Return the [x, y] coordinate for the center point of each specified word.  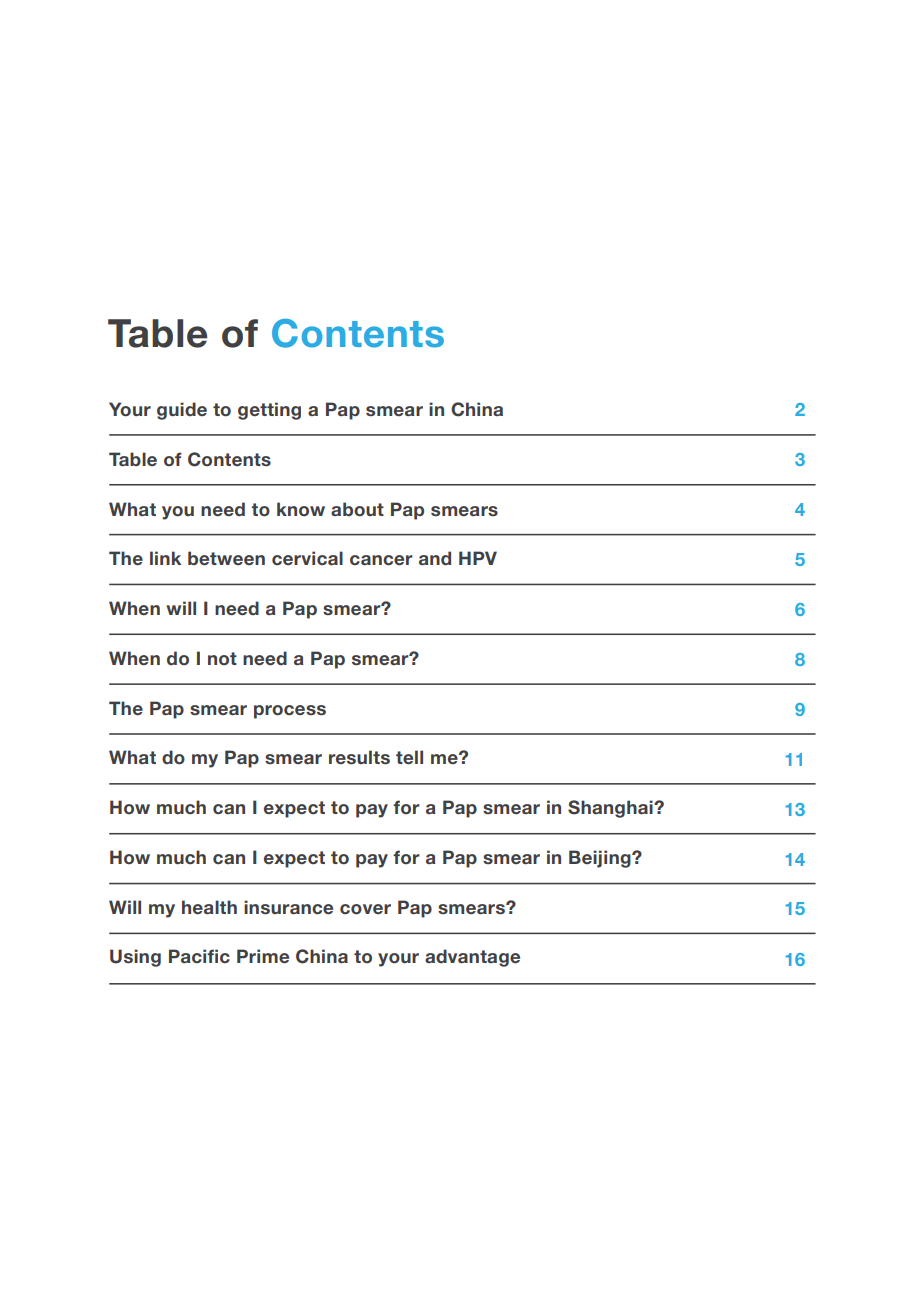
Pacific [199, 956]
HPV [478, 558]
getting [269, 411]
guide [182, 411]
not [222, 658]
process [290, 712]
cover [365, 909]
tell [409, 757]
